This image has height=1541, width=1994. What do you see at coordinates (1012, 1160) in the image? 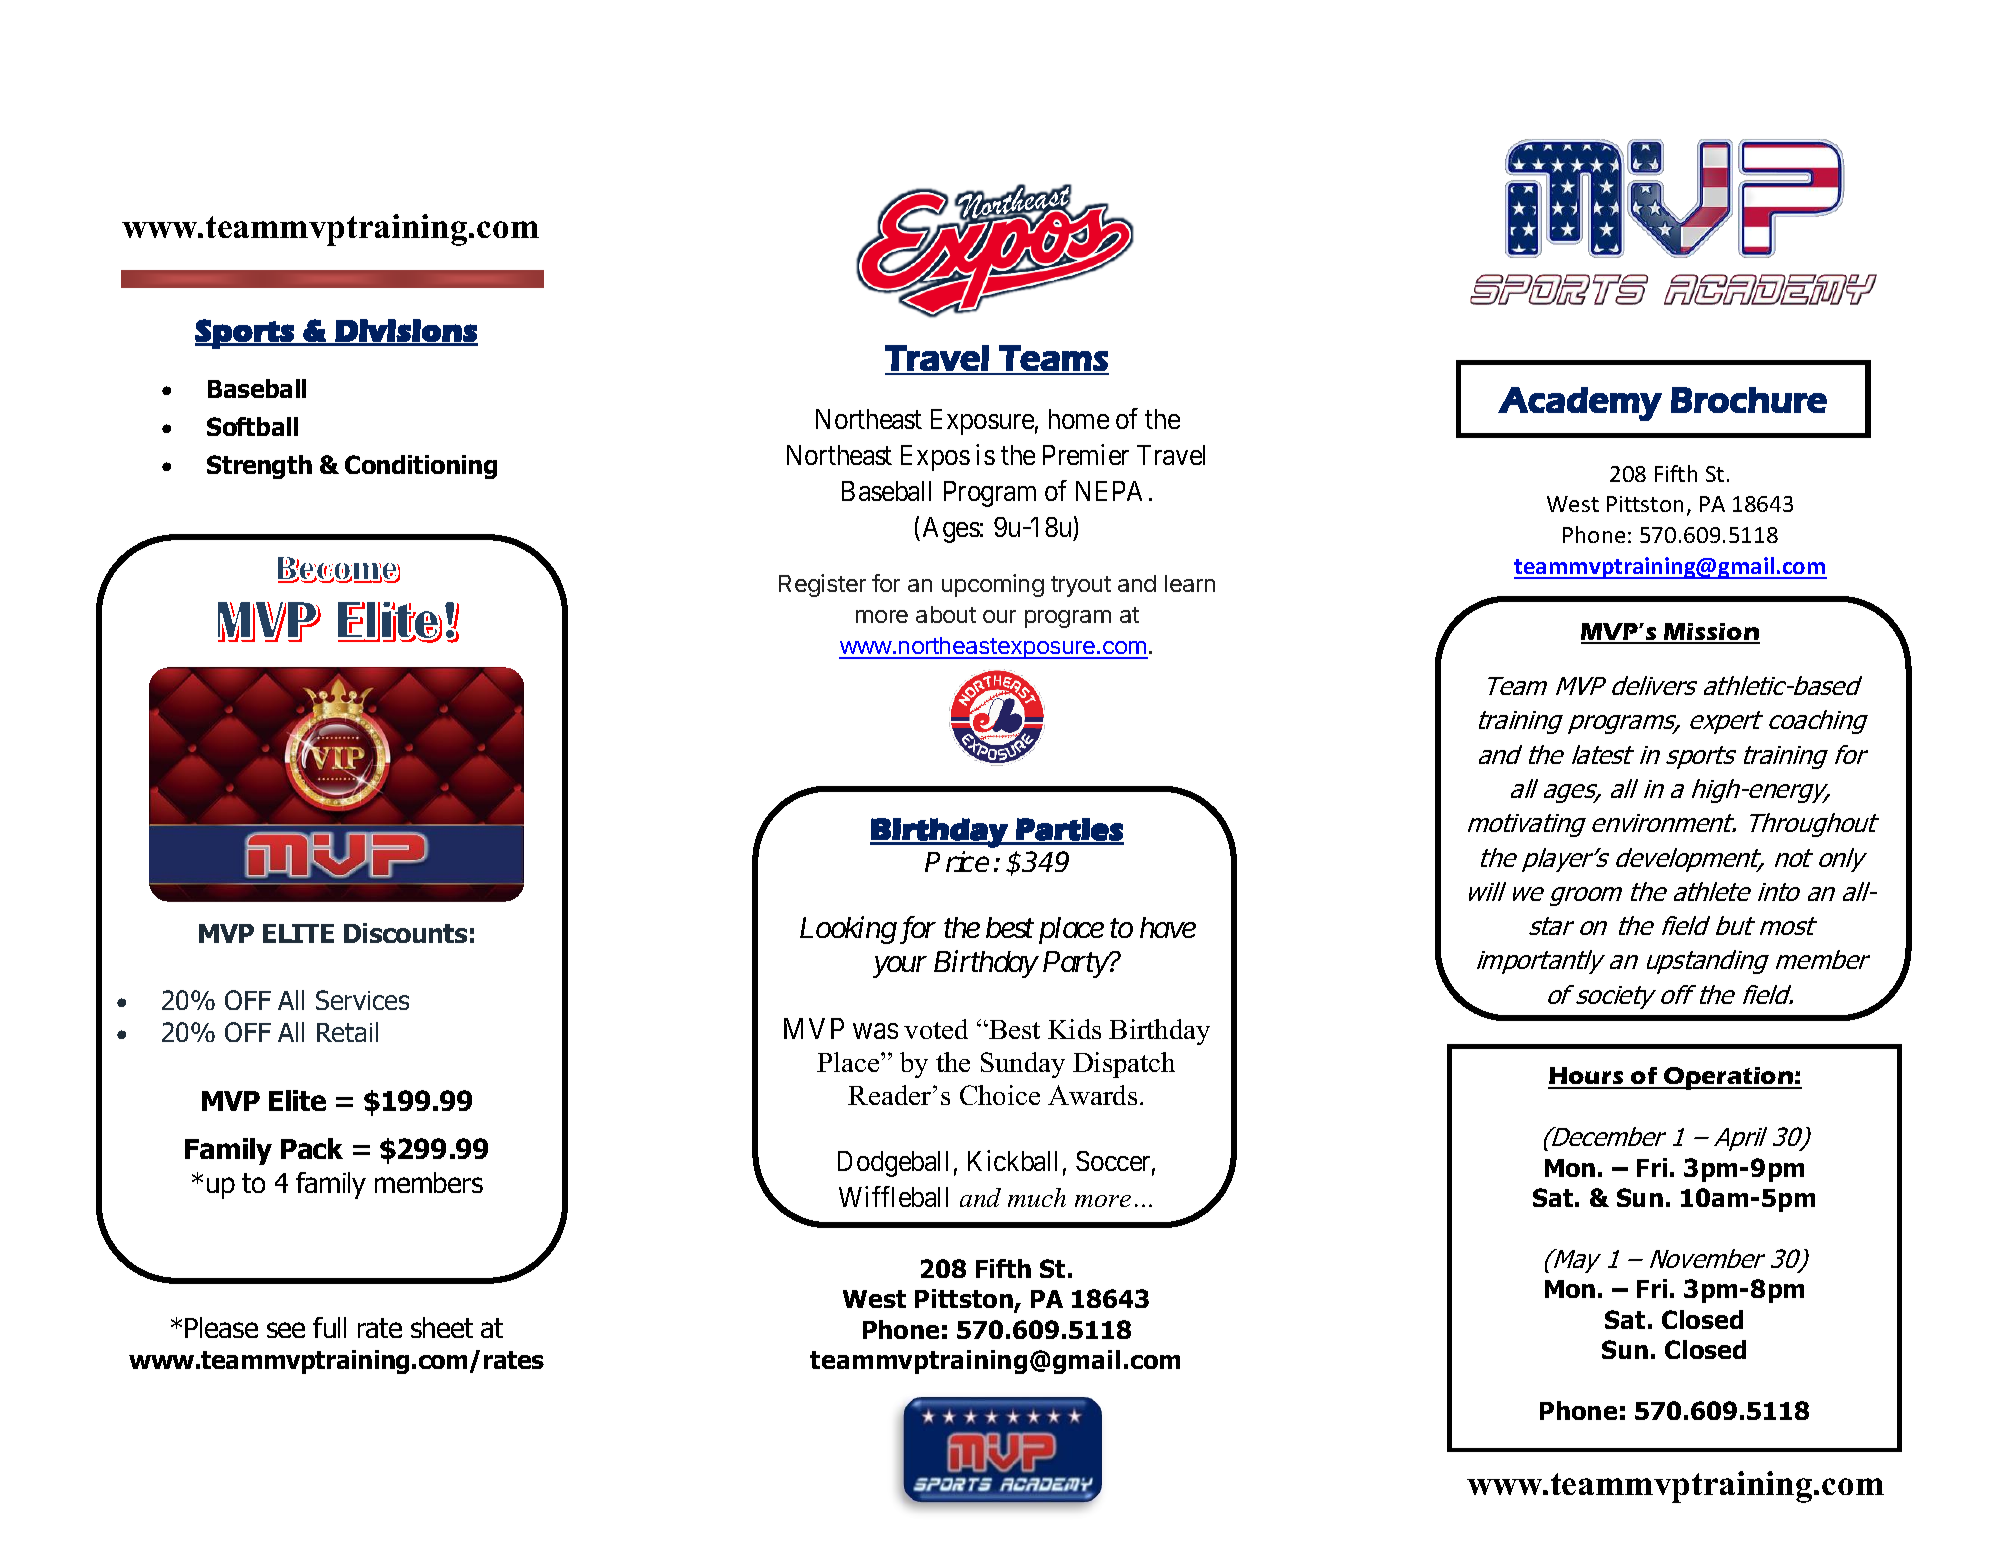
I see `Kickball` at bounding box center [1012, 1160].
